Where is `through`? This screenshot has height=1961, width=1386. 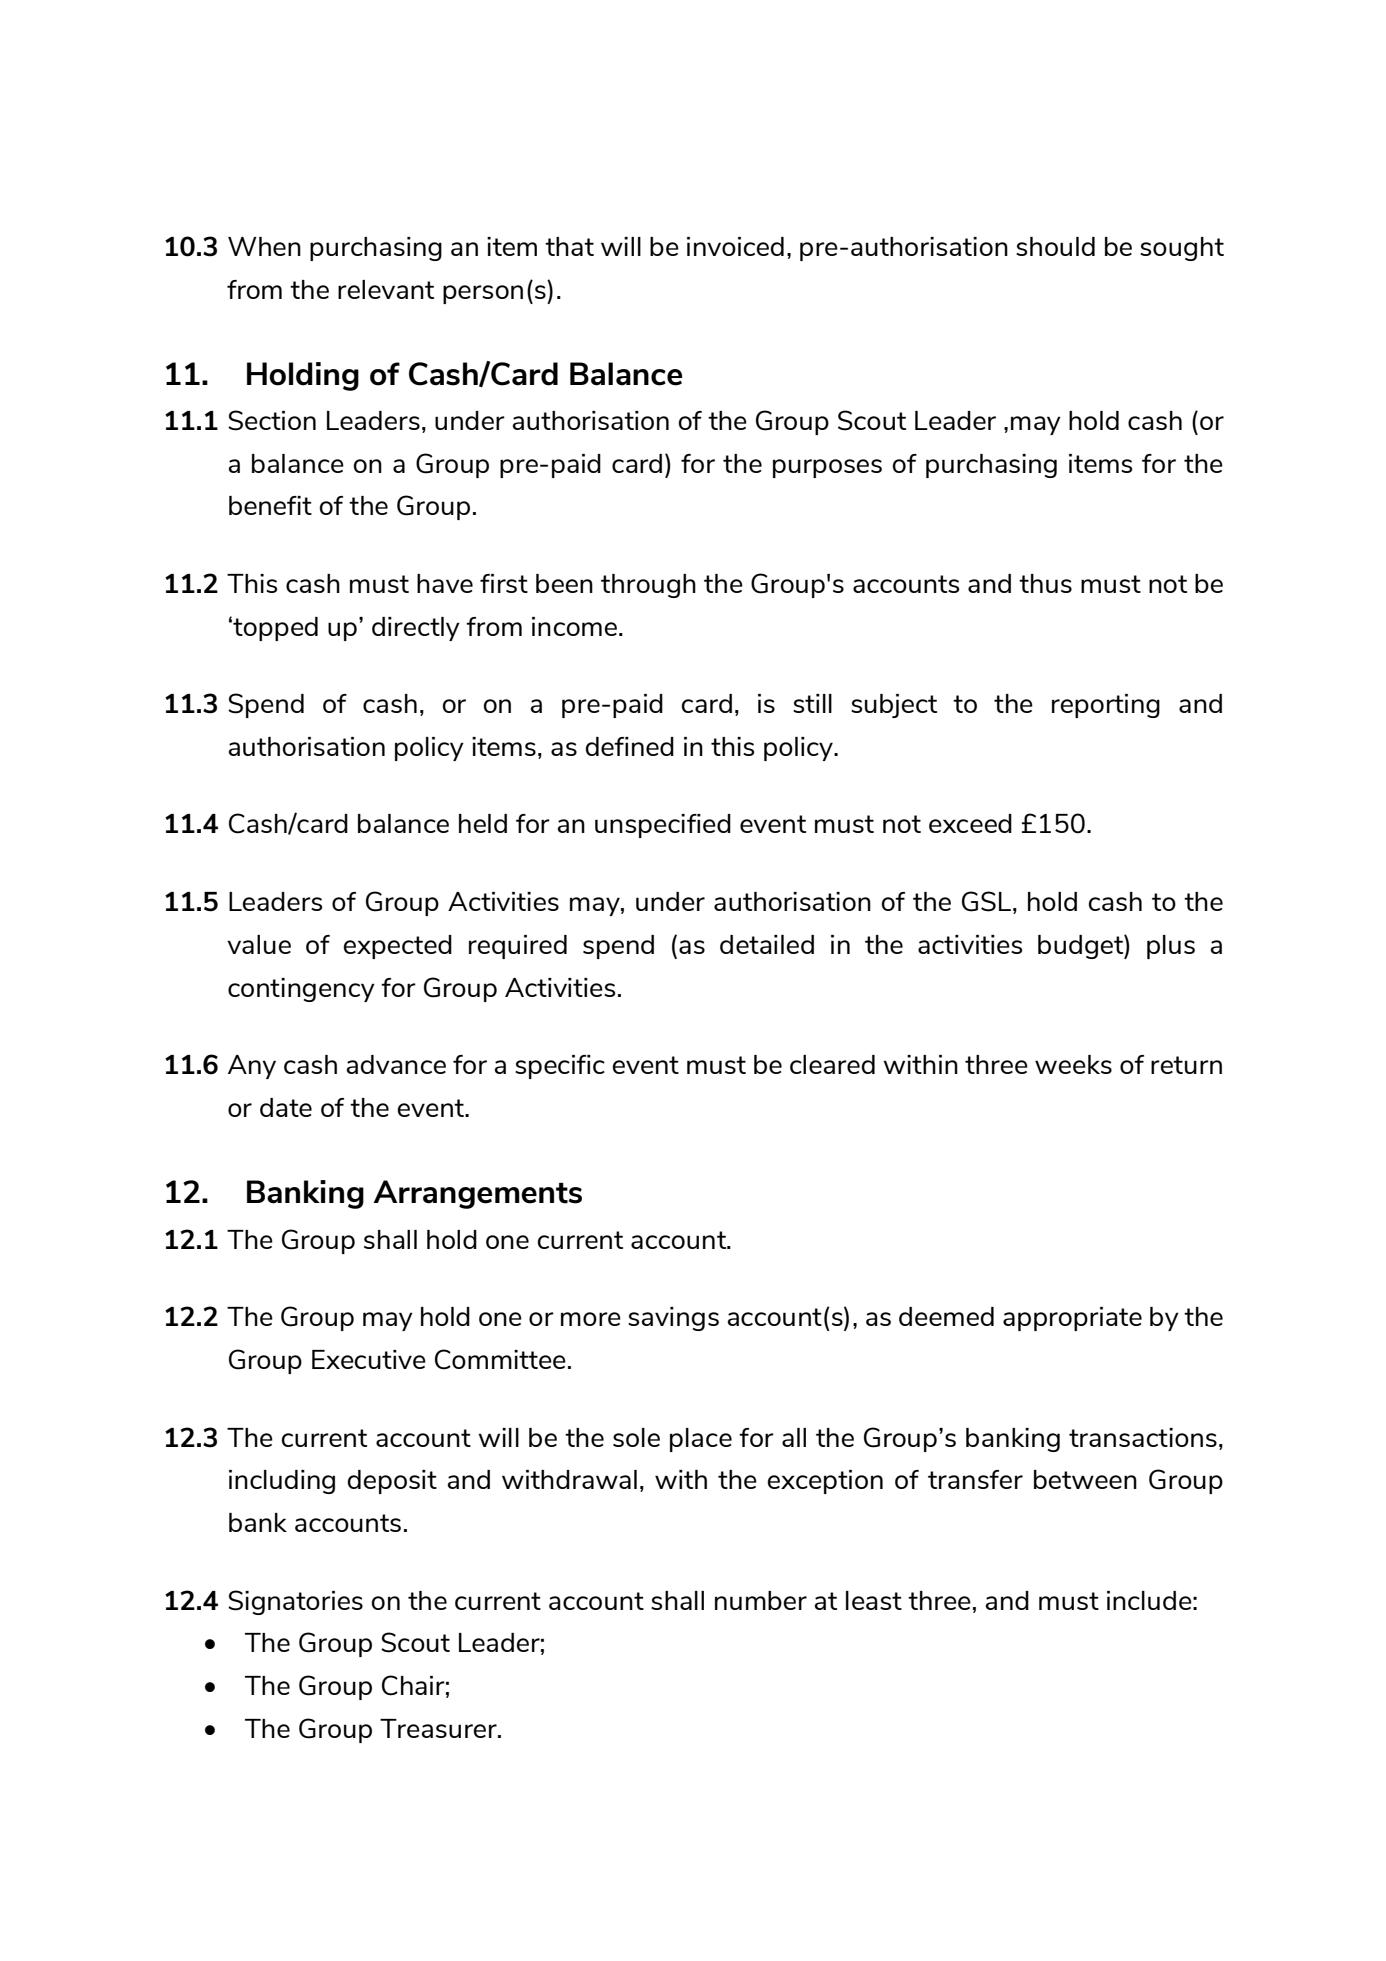 through is located at coordinates (648, 586).
